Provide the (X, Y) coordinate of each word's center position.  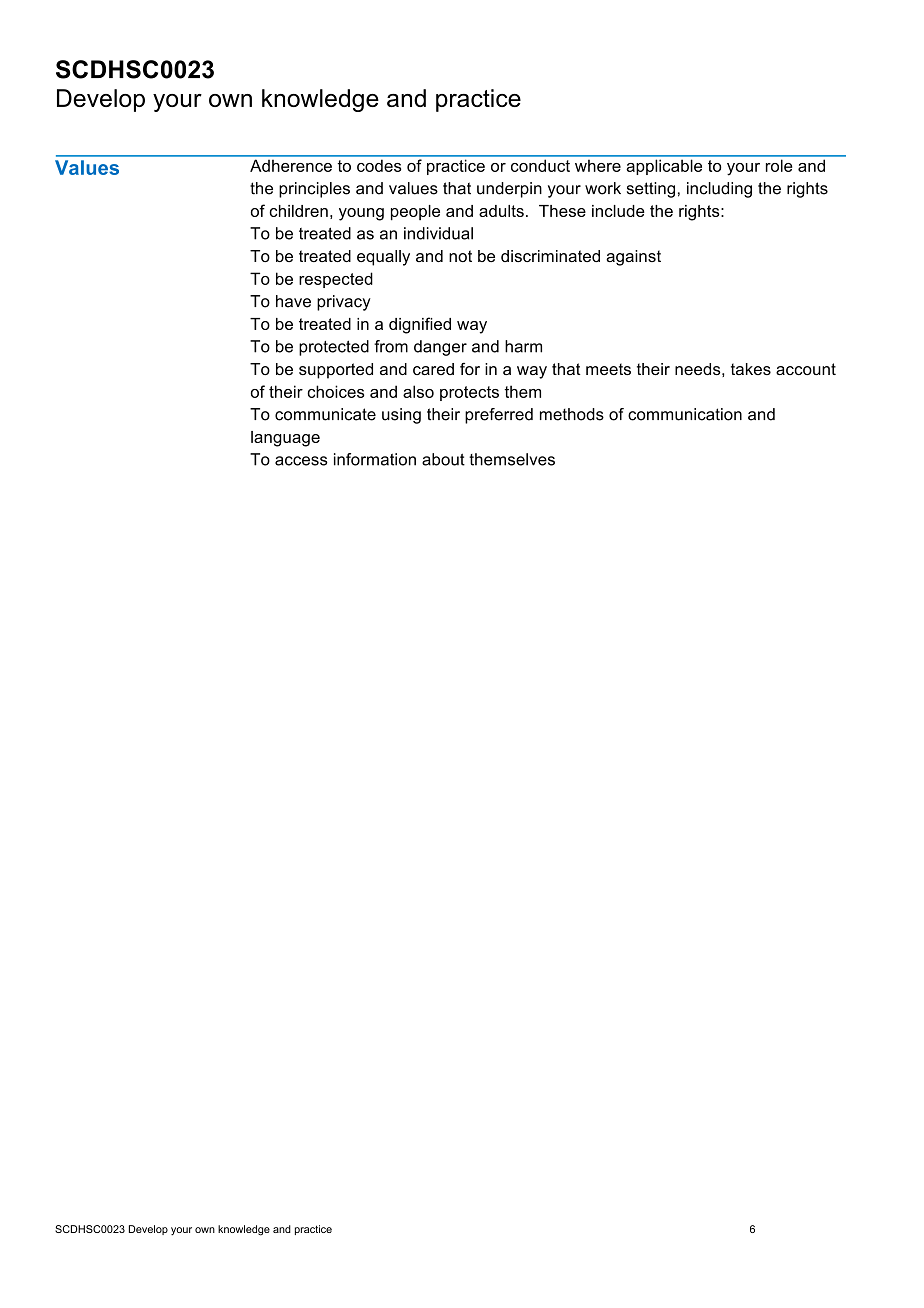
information (375, 459)
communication (685, 414)
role (779, 166)
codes (379, 166)
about (443, 459)
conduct (540, 166)
